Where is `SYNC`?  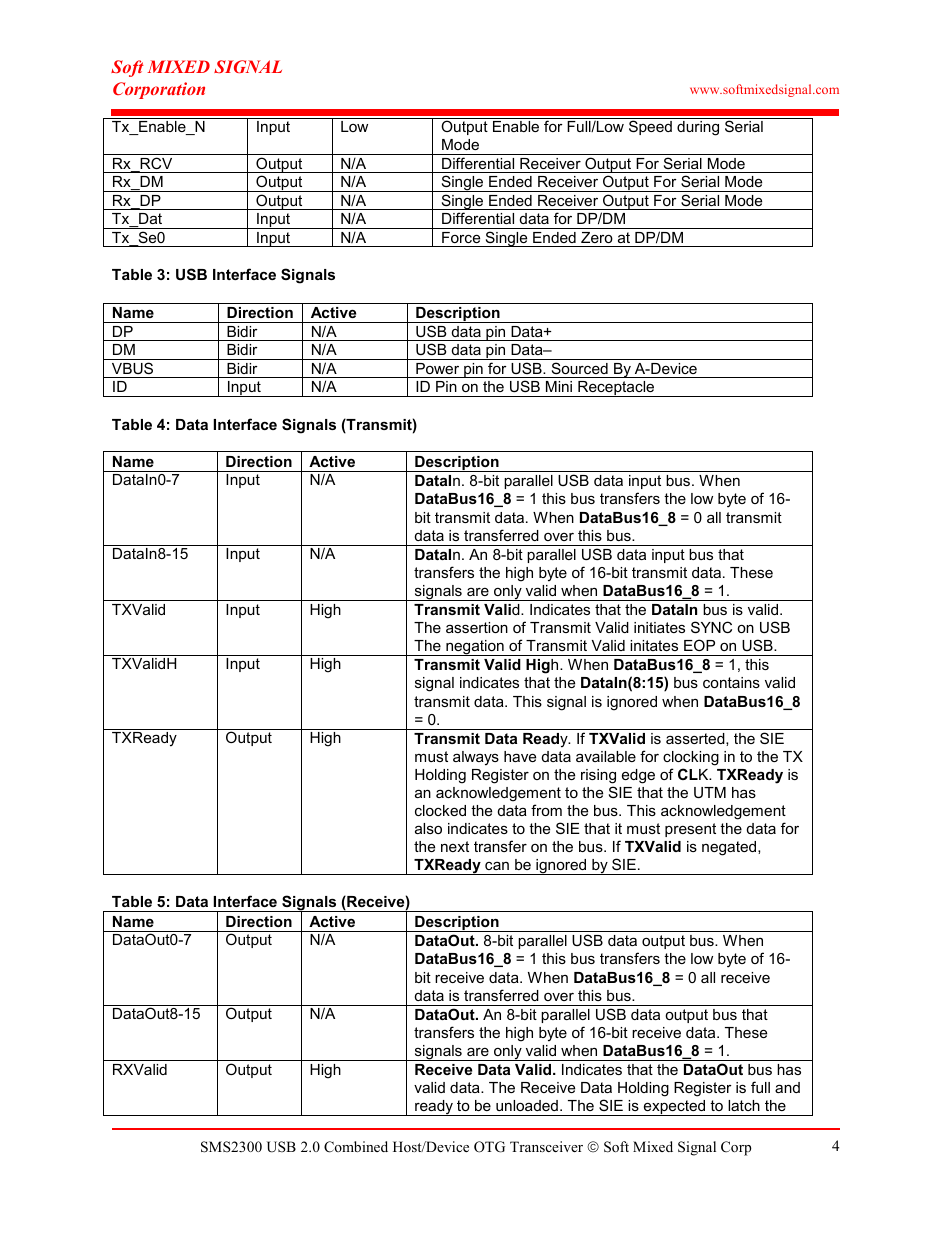
SYNC is located at coordinates (711, 627).
